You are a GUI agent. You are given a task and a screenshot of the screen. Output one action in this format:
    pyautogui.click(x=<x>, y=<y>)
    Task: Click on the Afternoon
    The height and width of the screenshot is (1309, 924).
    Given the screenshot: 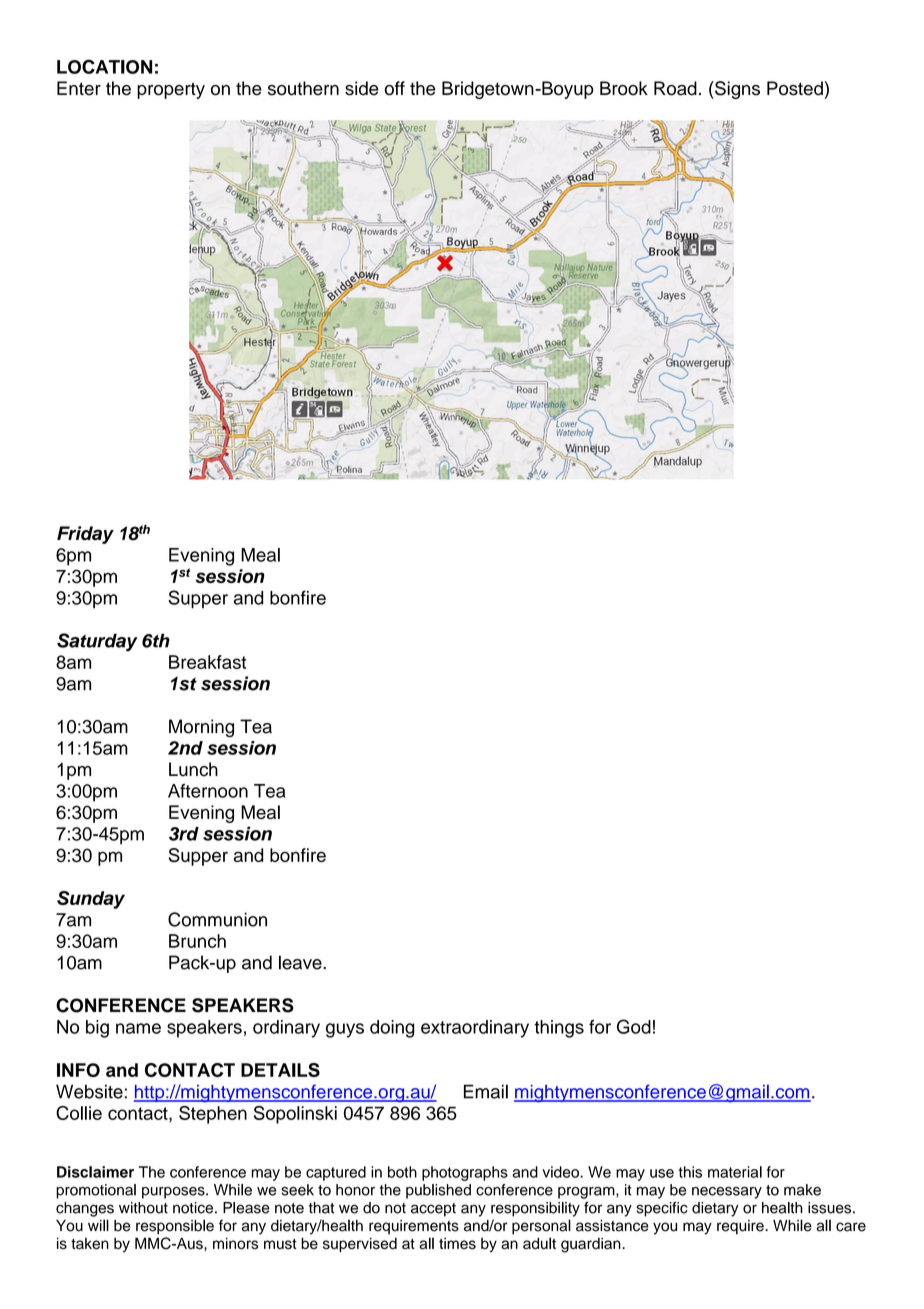 What is the action you would take?
    pyautogui.click(x=208, y=791)
